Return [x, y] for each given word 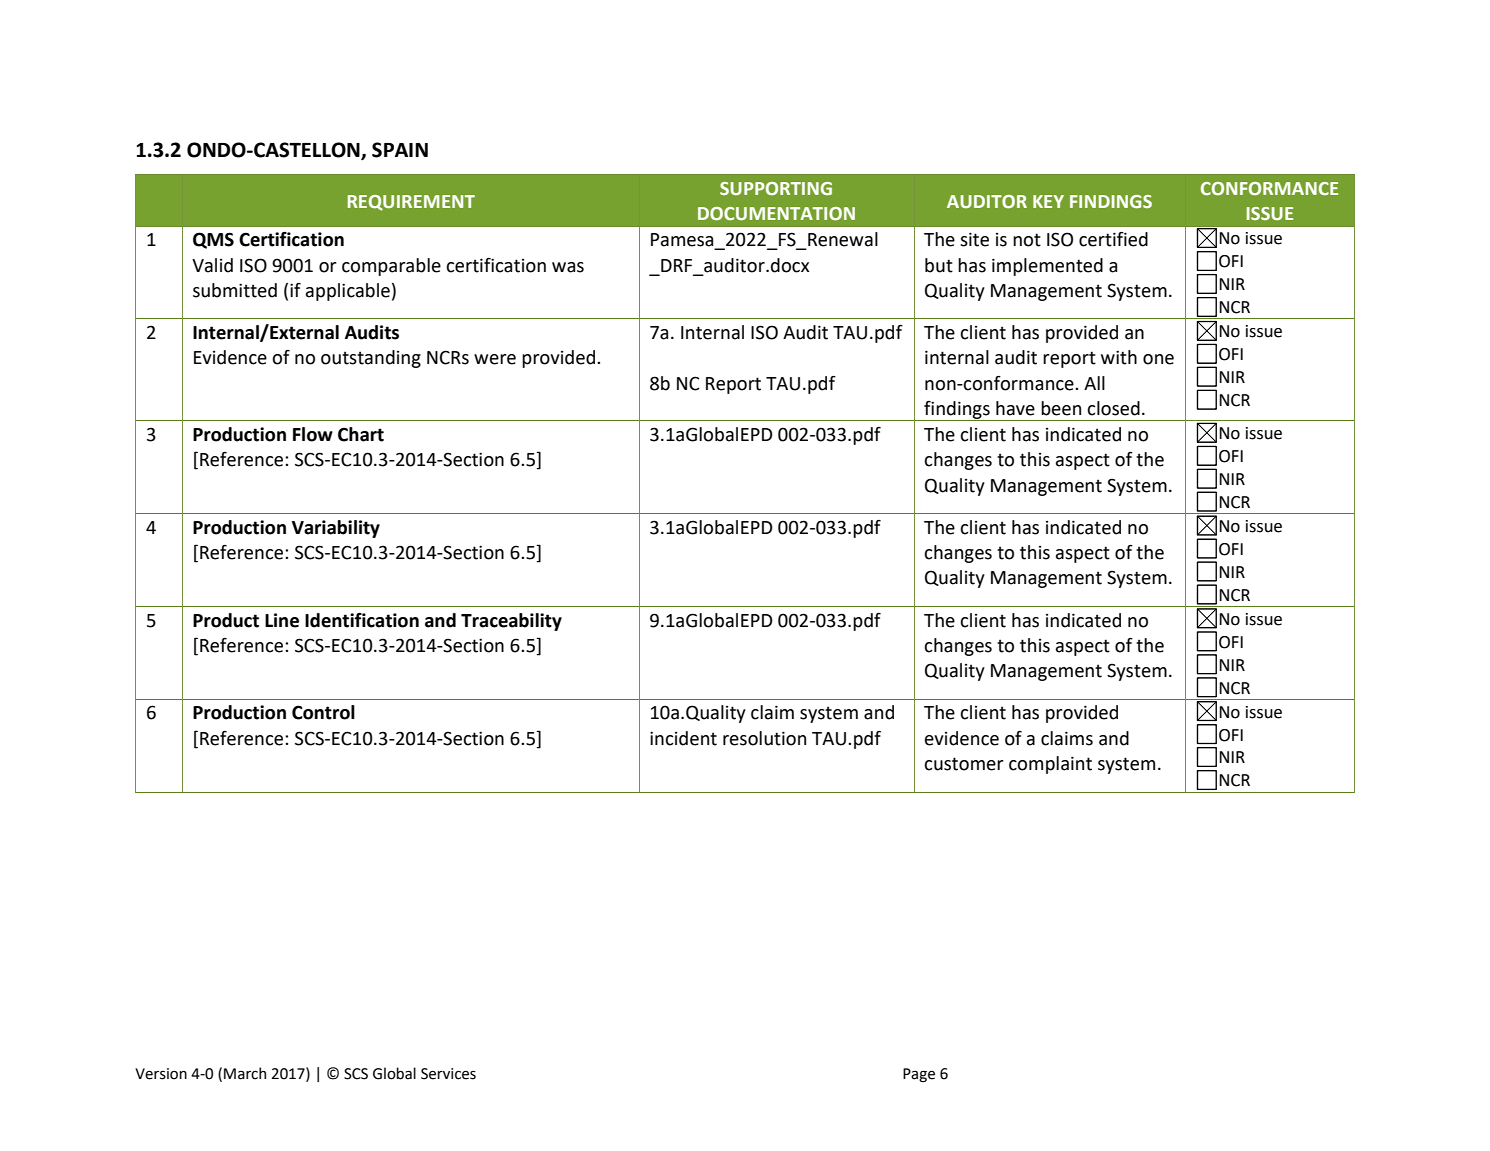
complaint [1050, 765]
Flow [313, 434]
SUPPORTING [776, 189]
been [1061, 408]
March [245, 1073]
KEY [1048, 201]
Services [448, 1074]
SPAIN [400, 150]
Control [323, 712]
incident [683, 738]
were [495, 359]
